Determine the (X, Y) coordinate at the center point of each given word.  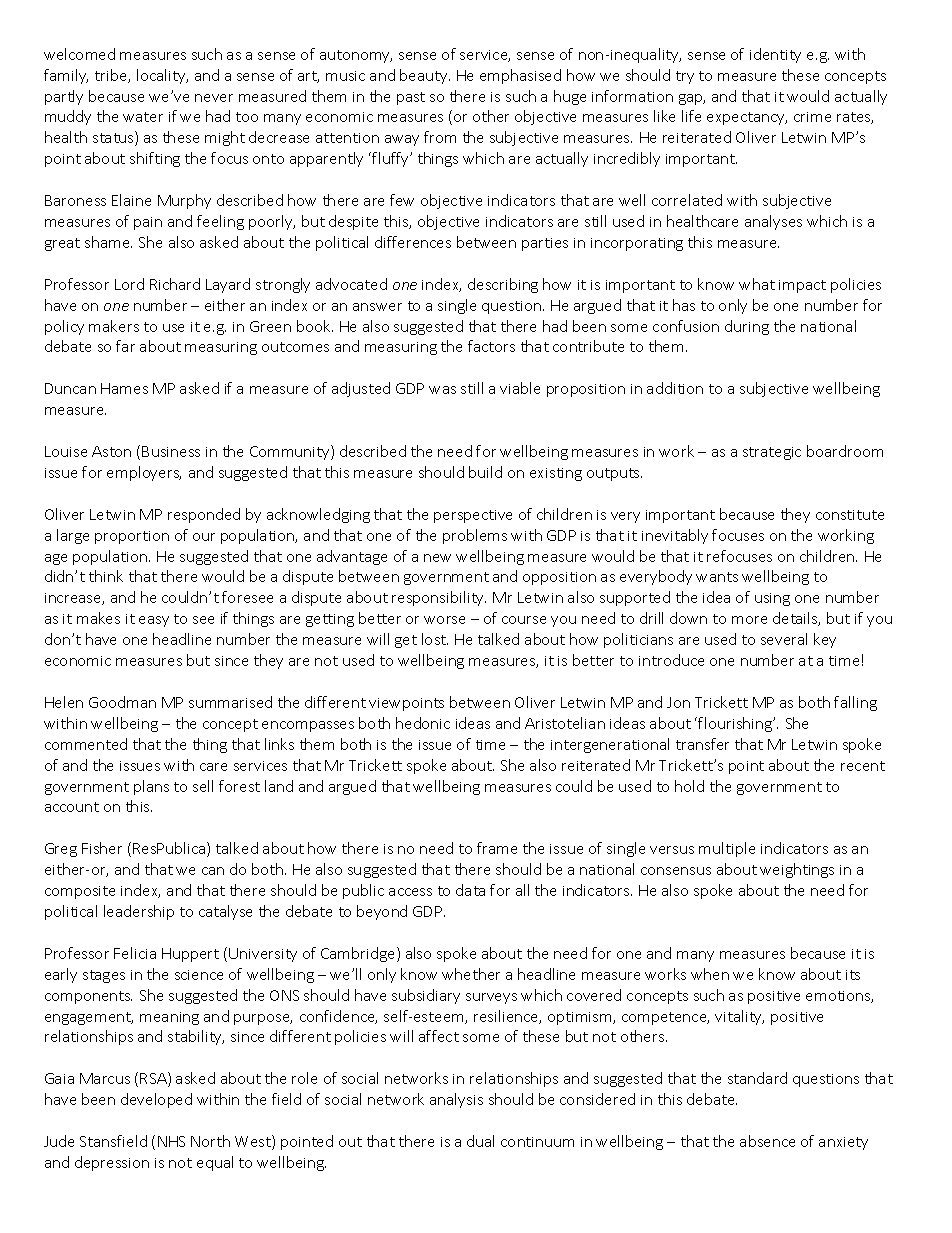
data (470, 890)
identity (775, 55)
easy (154, 621)
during (747, 327)
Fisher (102, 848)
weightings (797, 870)
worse (444, 620)
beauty (425, 76)
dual (480, 1141)
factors (491, 346)
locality (162, 76)
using (772, 599)
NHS (171, 1141)
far (125, 346)
